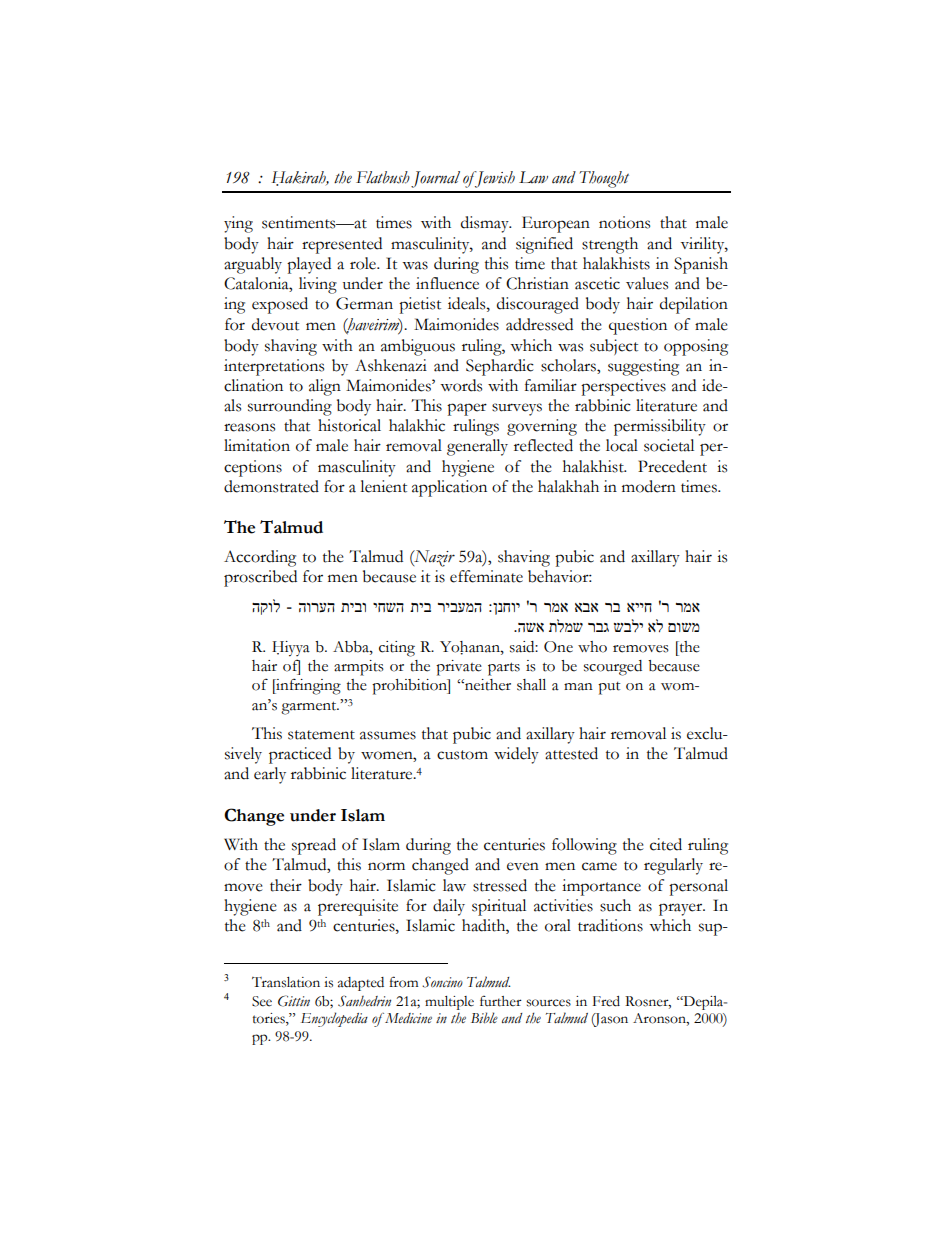 This screenshot has width=952, height=1233. Describe the element at coordinates (294, 1001) in the screenshot. I see `Gittin` at that location.
